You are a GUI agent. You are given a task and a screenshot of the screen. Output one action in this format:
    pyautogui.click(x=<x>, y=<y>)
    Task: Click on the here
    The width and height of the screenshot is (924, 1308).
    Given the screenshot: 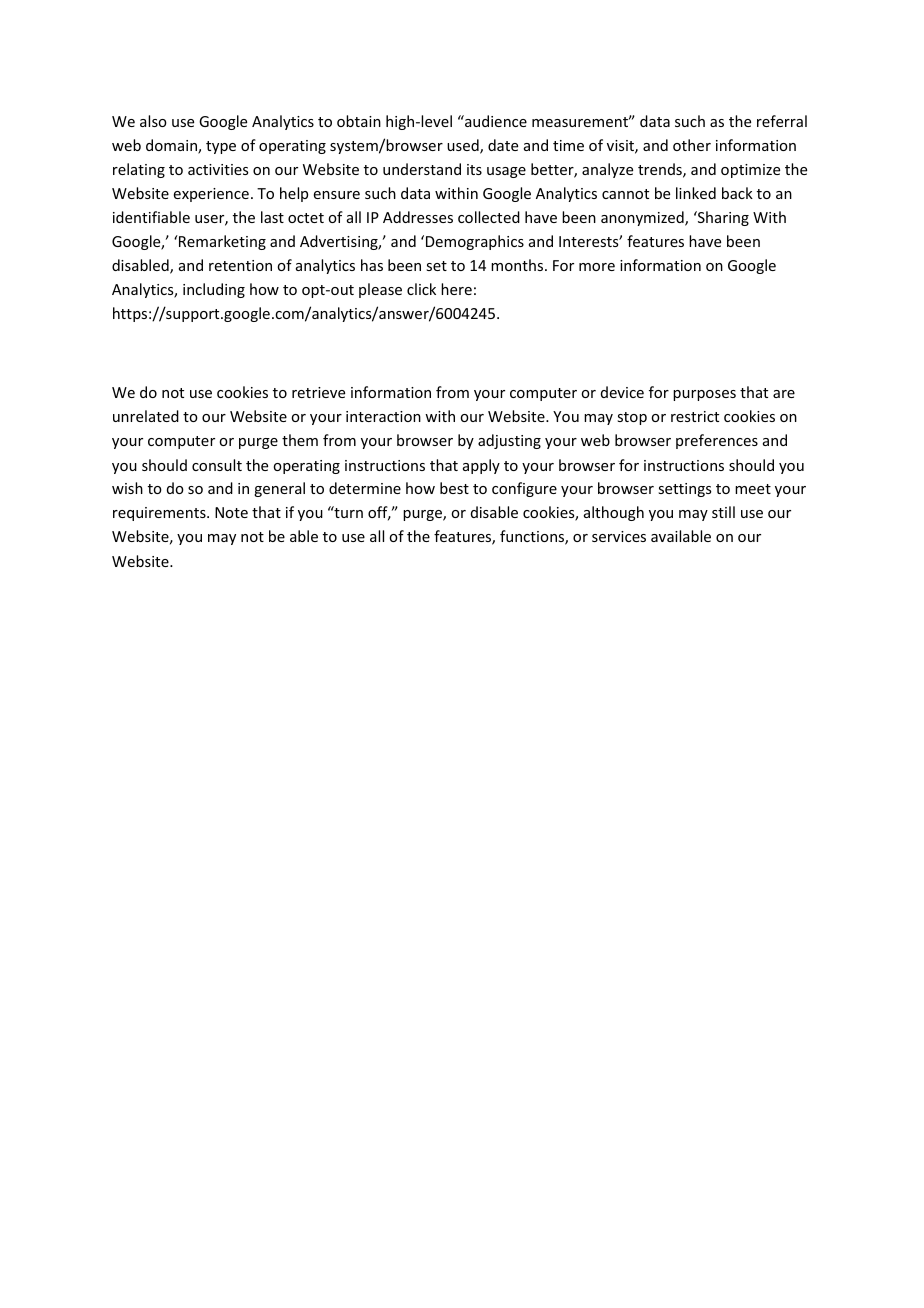 What is the action you would take?
    pyautogui.click(x=456, y=289)
